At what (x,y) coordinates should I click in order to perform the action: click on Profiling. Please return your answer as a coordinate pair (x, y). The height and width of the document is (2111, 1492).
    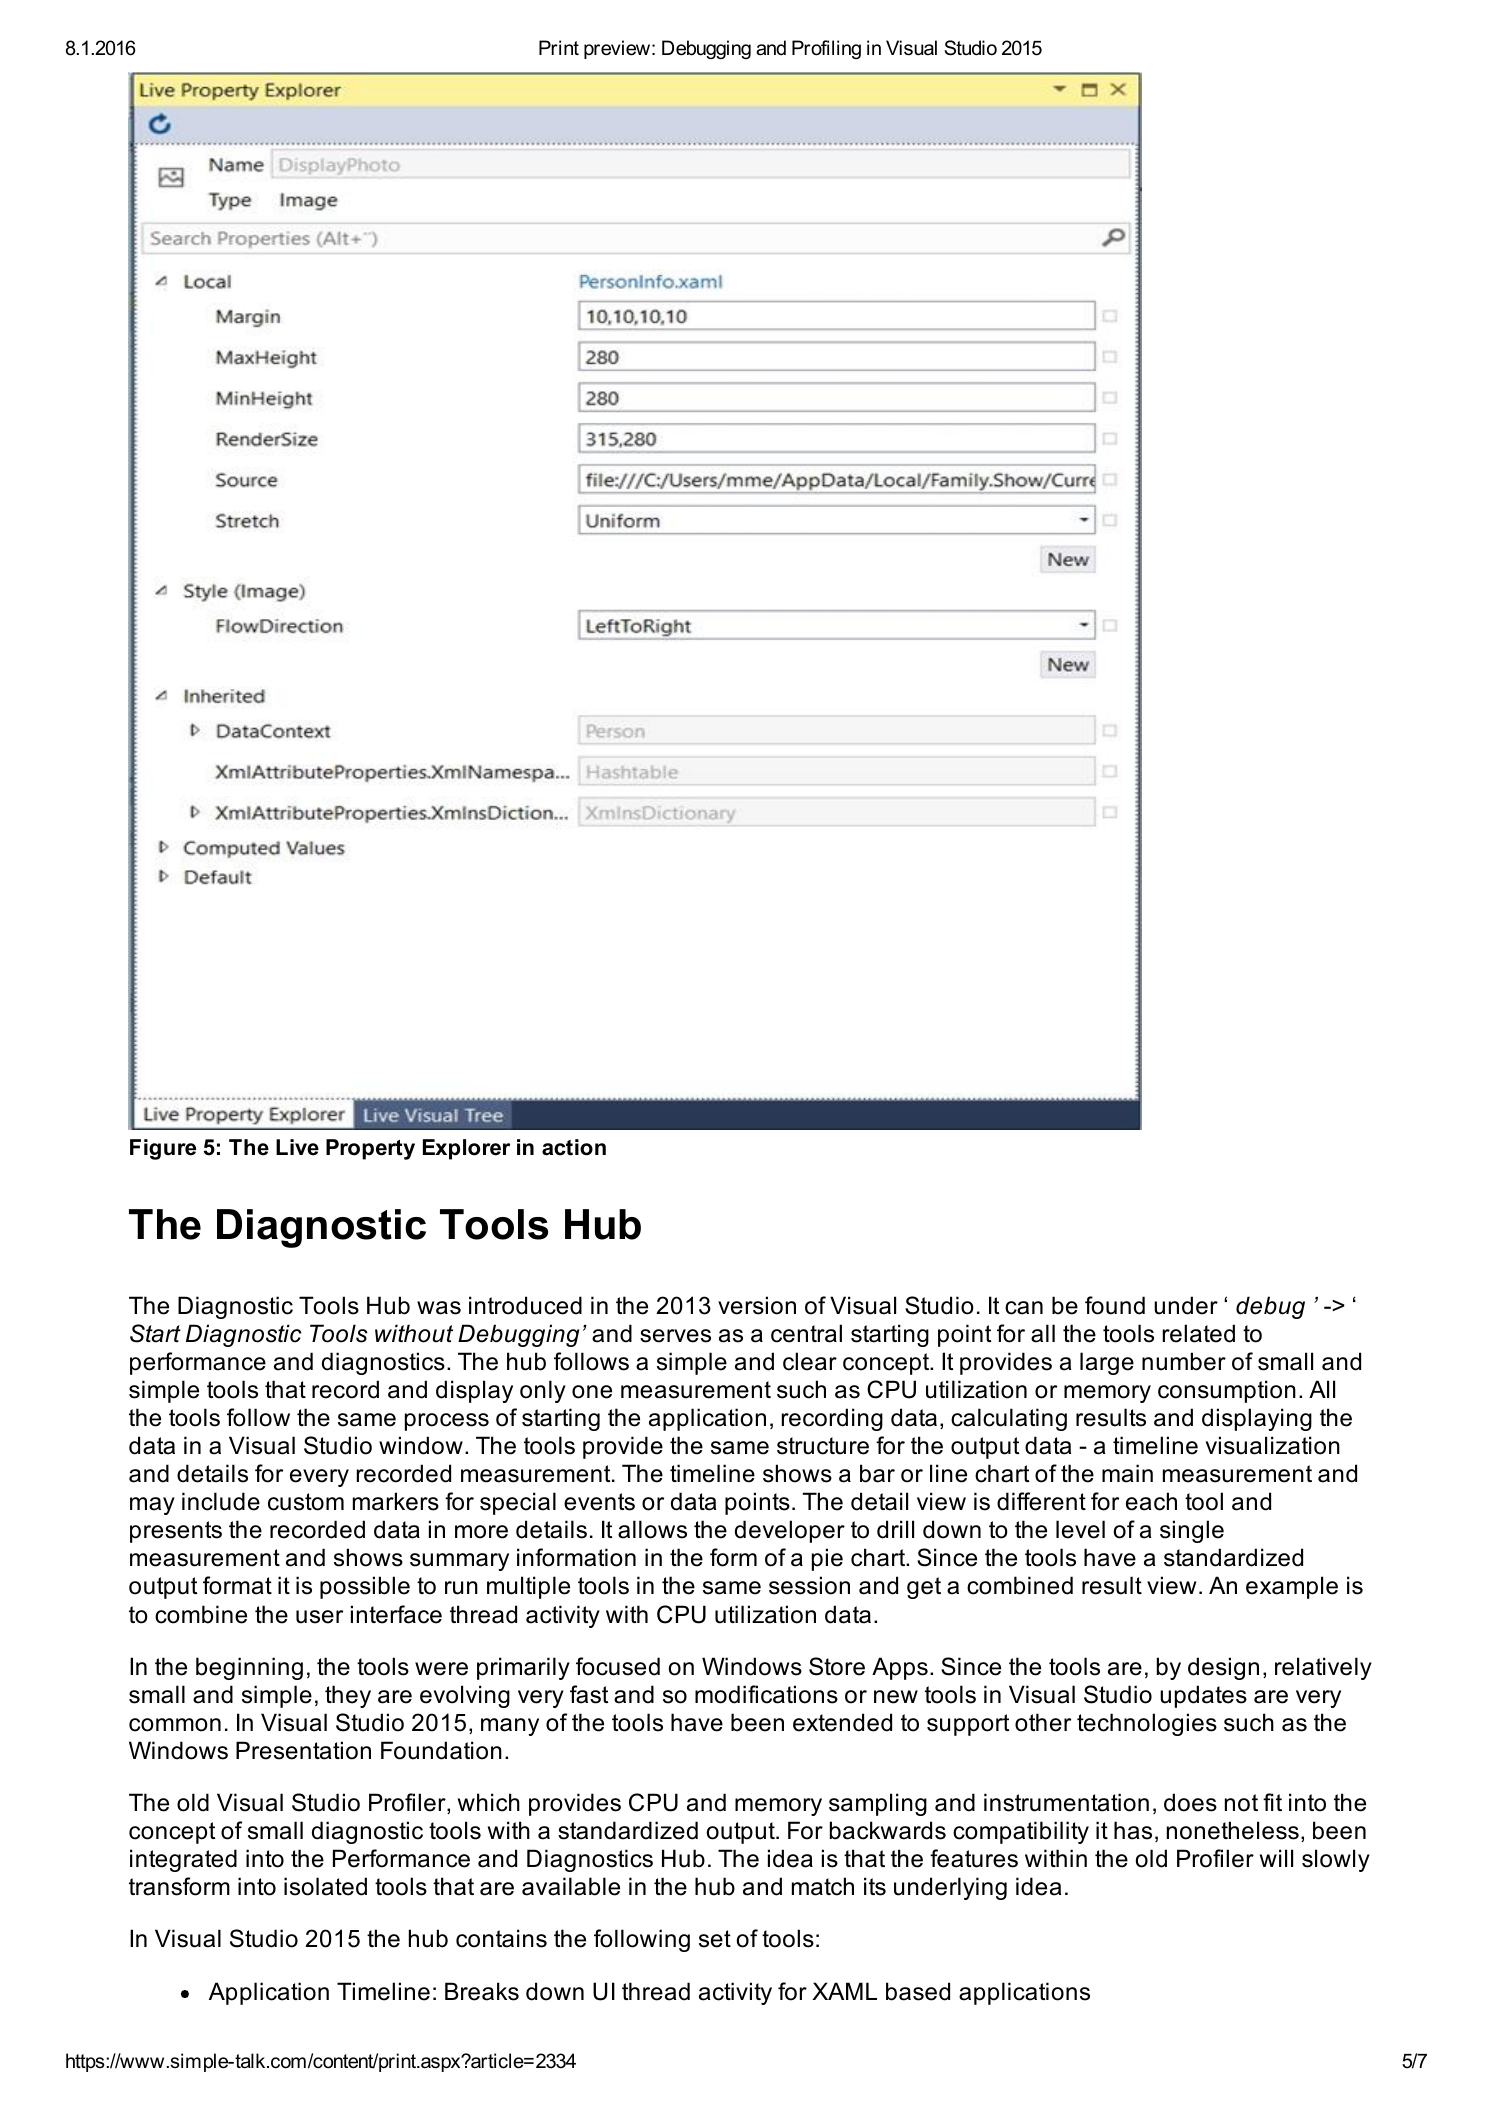
    Looking at the image, I should click on (826, 49).
